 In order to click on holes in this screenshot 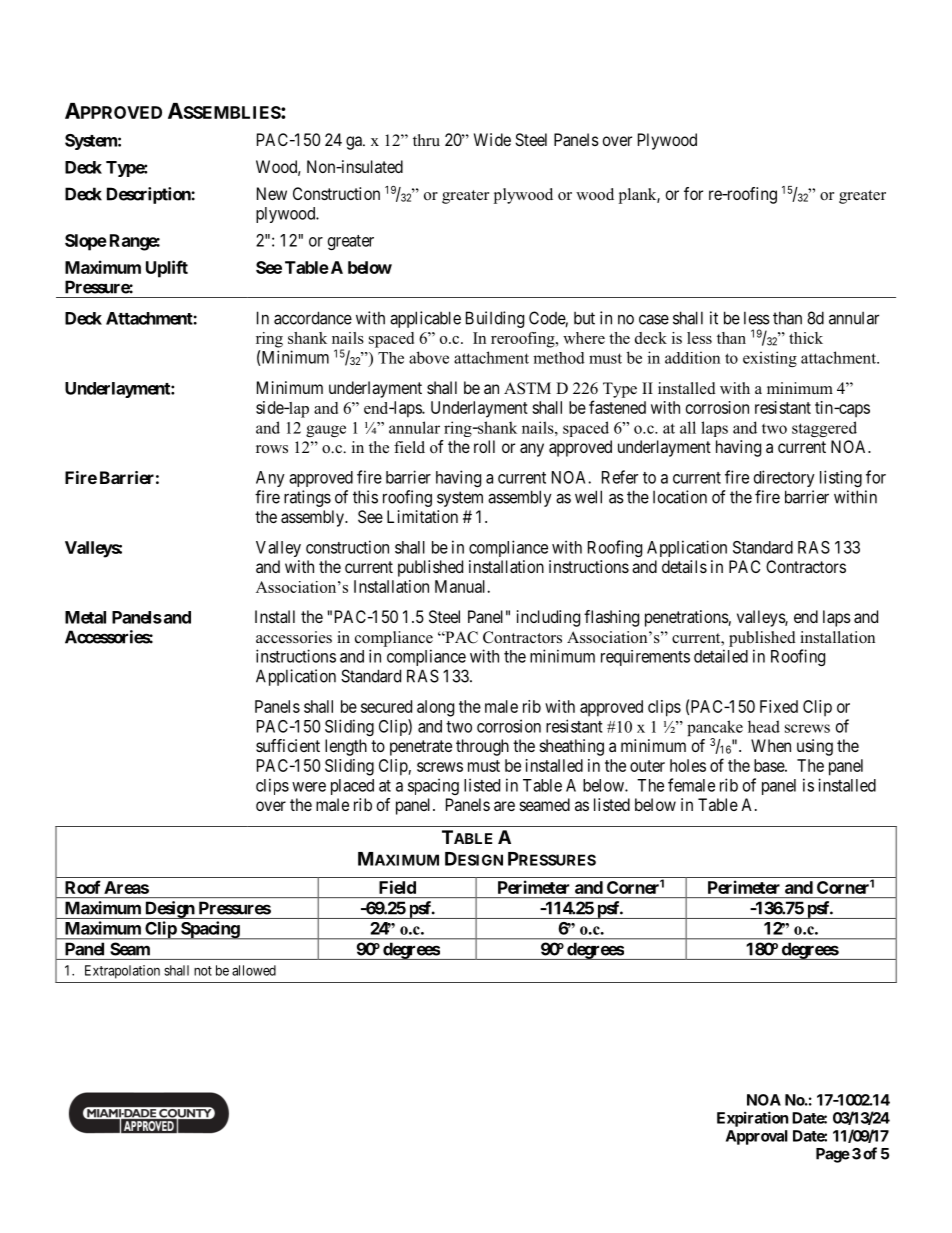, I will do `click(688, 765)`.
